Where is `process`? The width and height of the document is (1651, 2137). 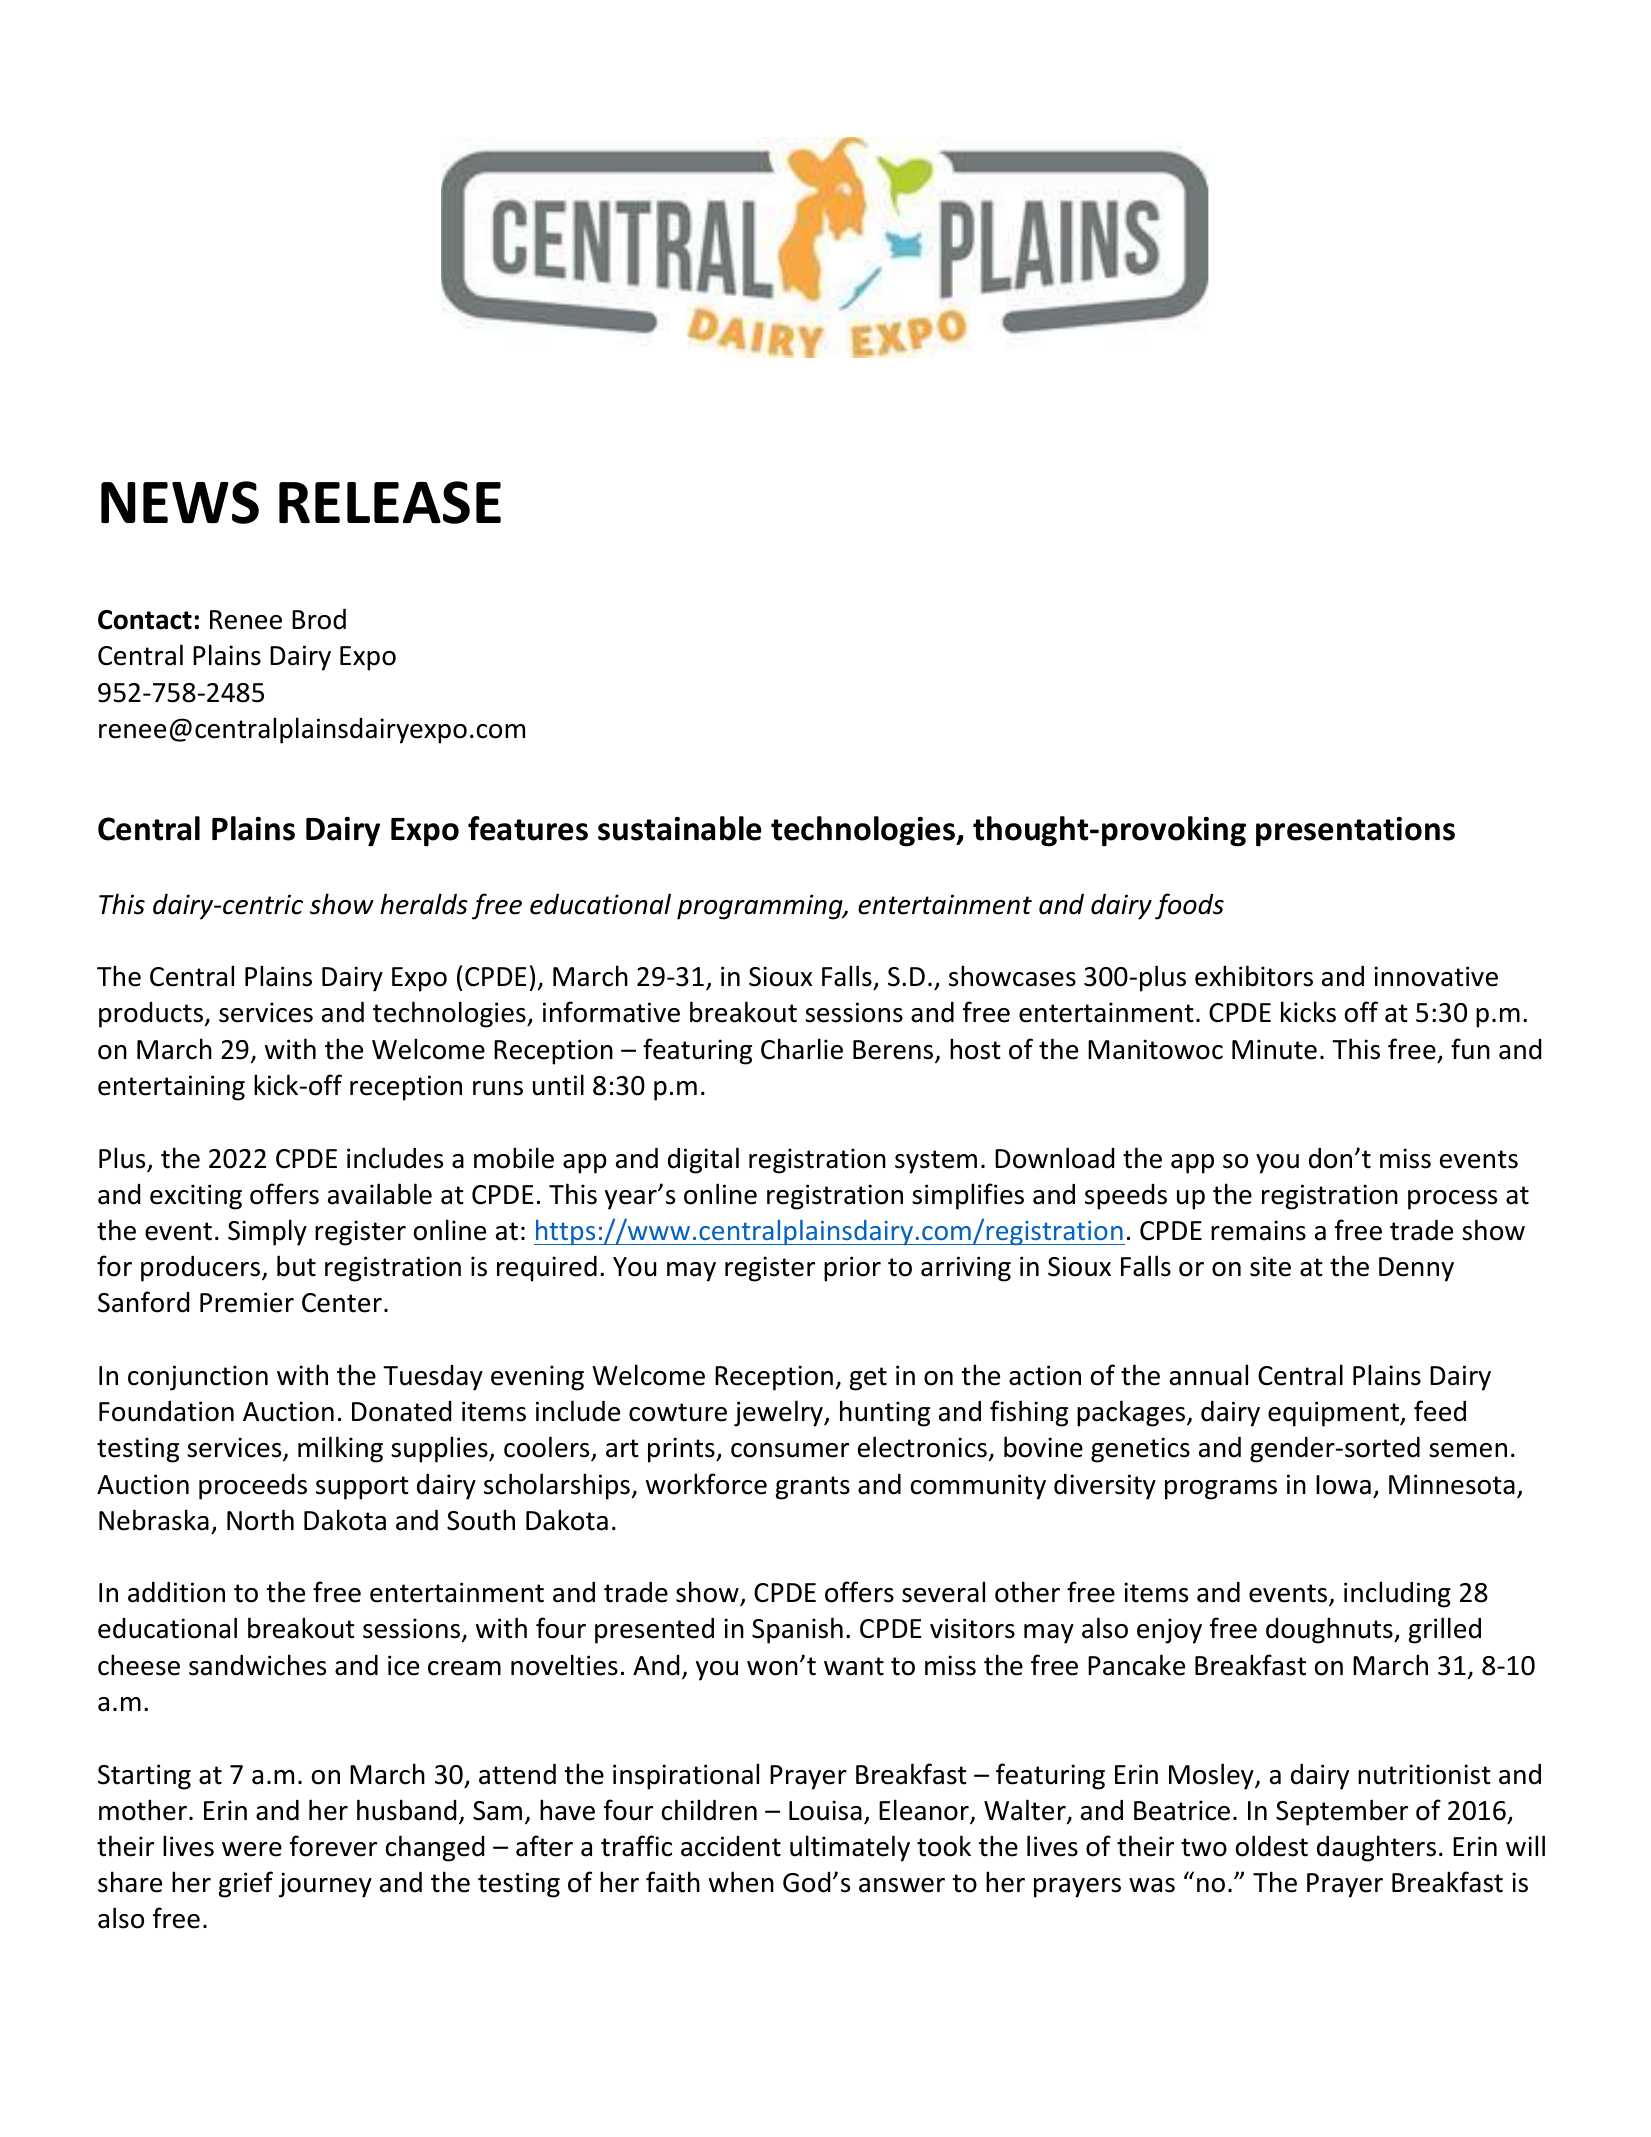
process is located at coordinates (1452, 1200).
